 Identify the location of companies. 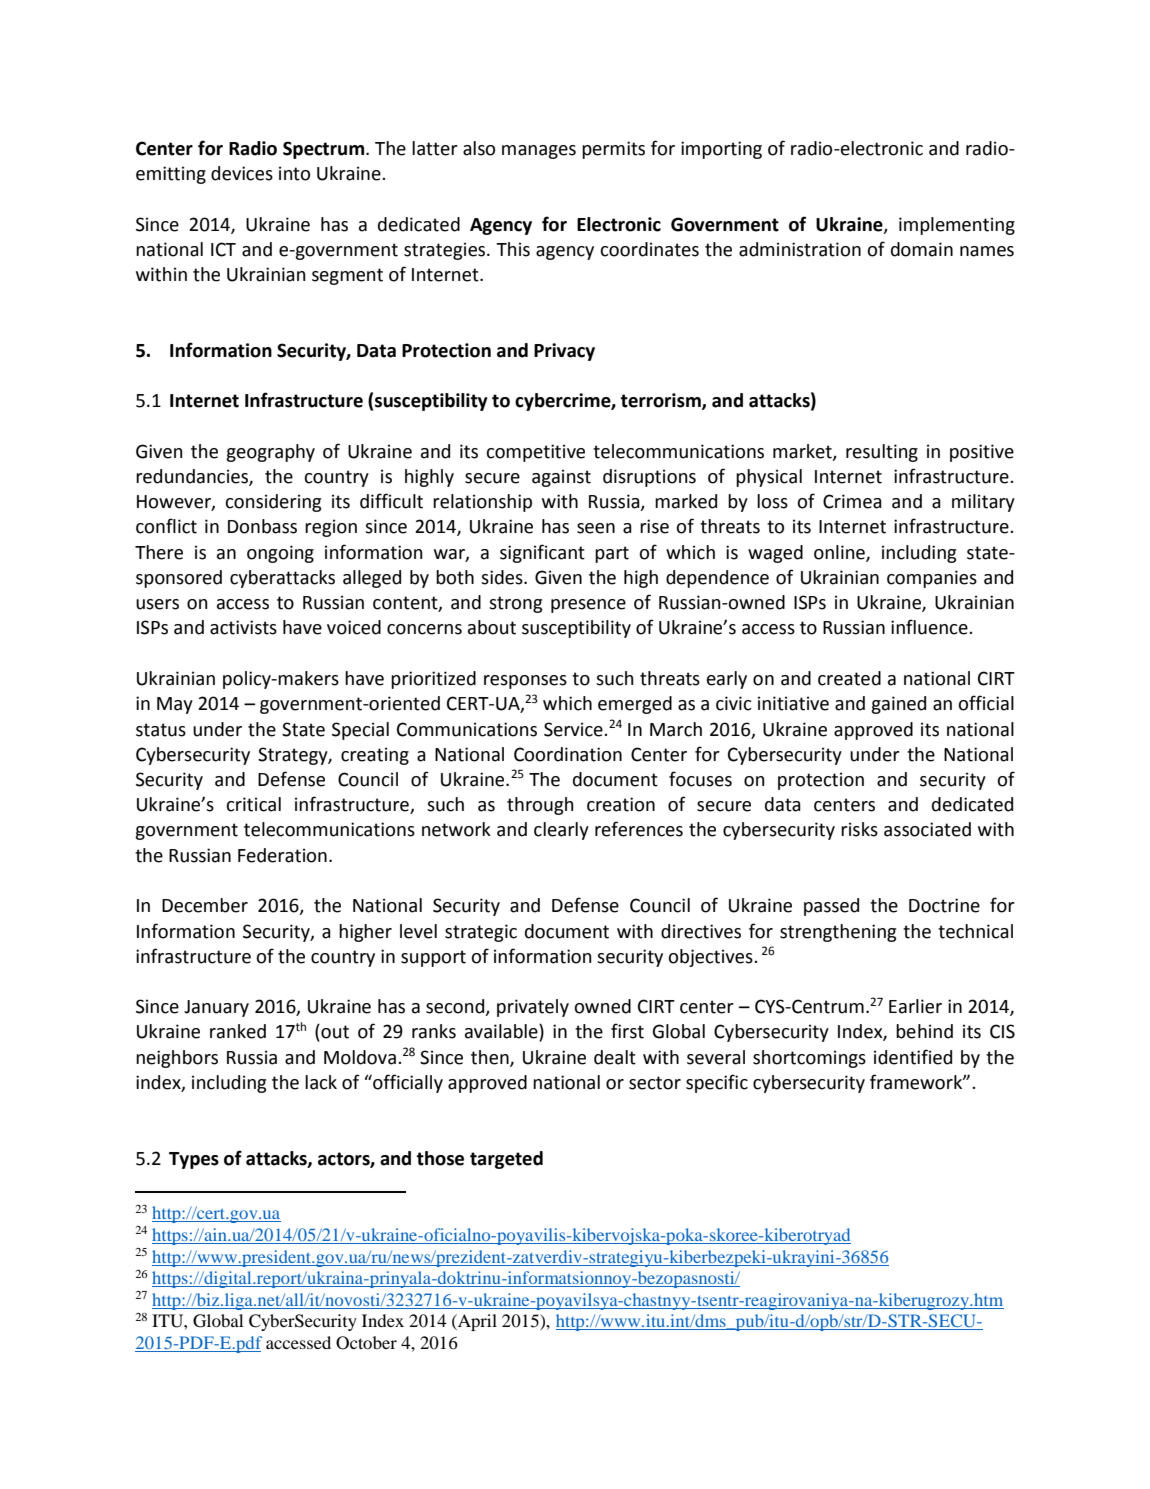
(932, 579).
